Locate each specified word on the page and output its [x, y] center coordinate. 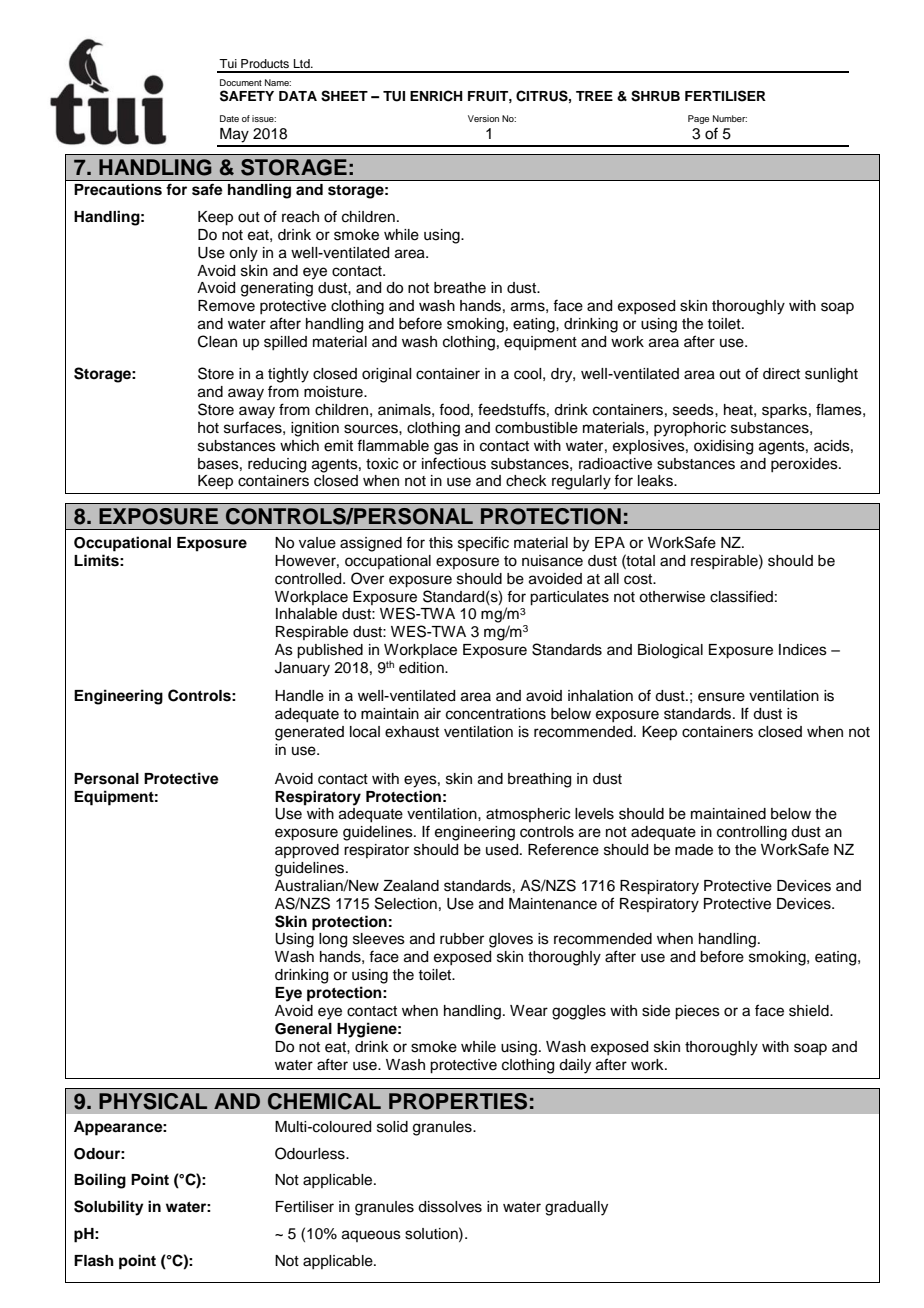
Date [229, 118]
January [302, 669]
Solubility [109, 1208]
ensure [721, 697]
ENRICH [436, 96]
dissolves [450, 1207]
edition [422, 668]
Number [730, 118]
